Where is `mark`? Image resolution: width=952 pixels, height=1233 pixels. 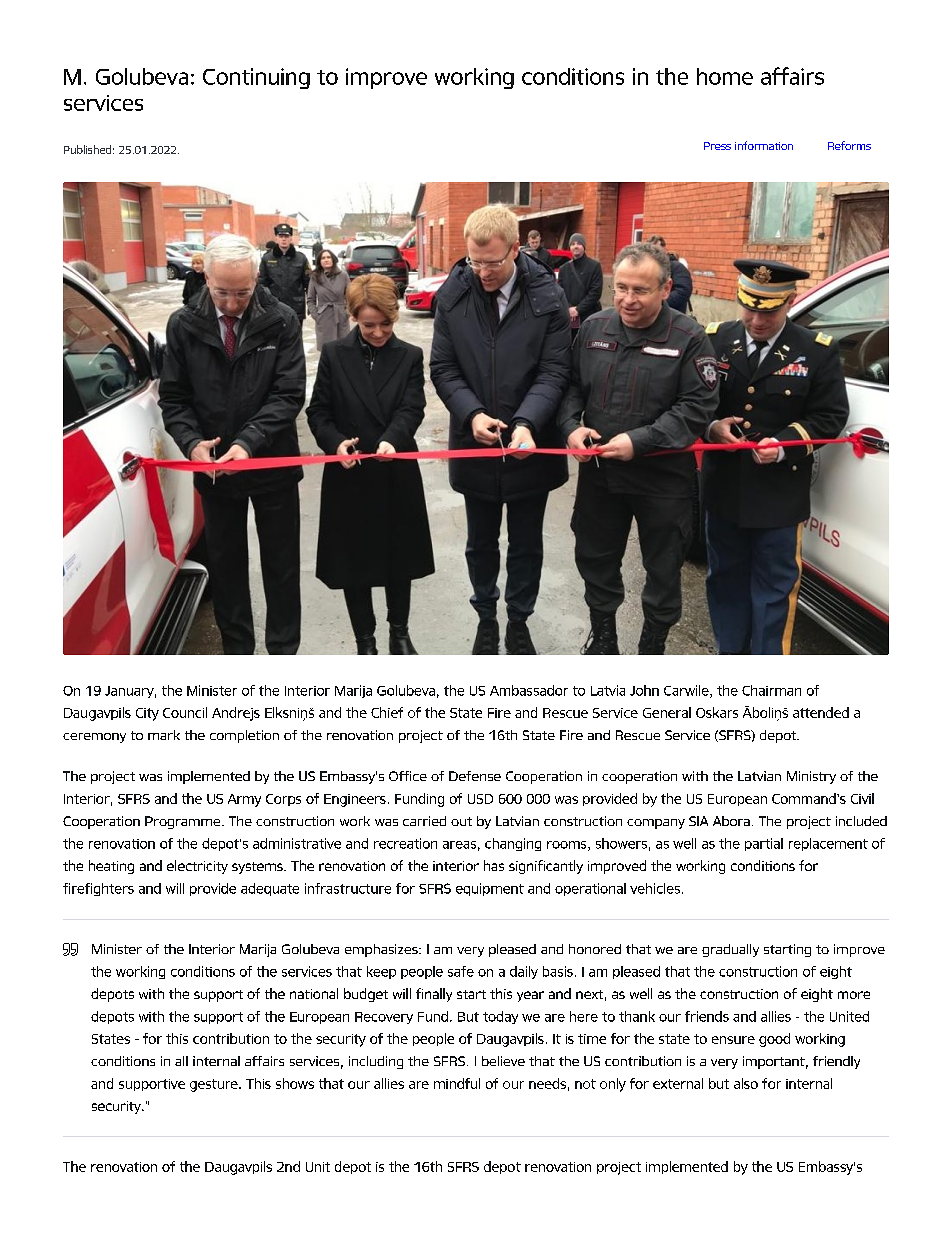 mark is located at coordinates (164, 735).
